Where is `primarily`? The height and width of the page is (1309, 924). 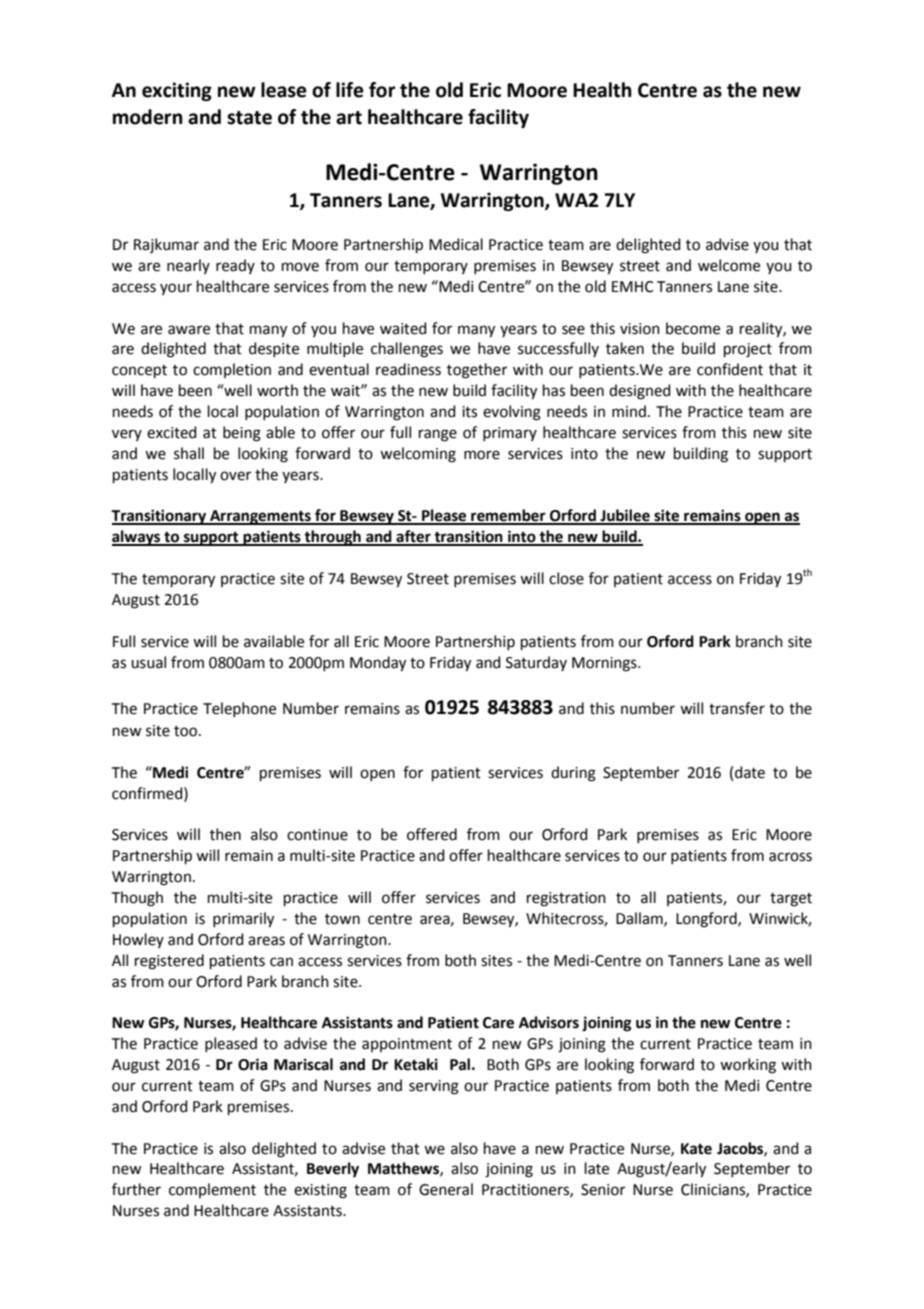
primarily is located at coordinates (243, 920).
